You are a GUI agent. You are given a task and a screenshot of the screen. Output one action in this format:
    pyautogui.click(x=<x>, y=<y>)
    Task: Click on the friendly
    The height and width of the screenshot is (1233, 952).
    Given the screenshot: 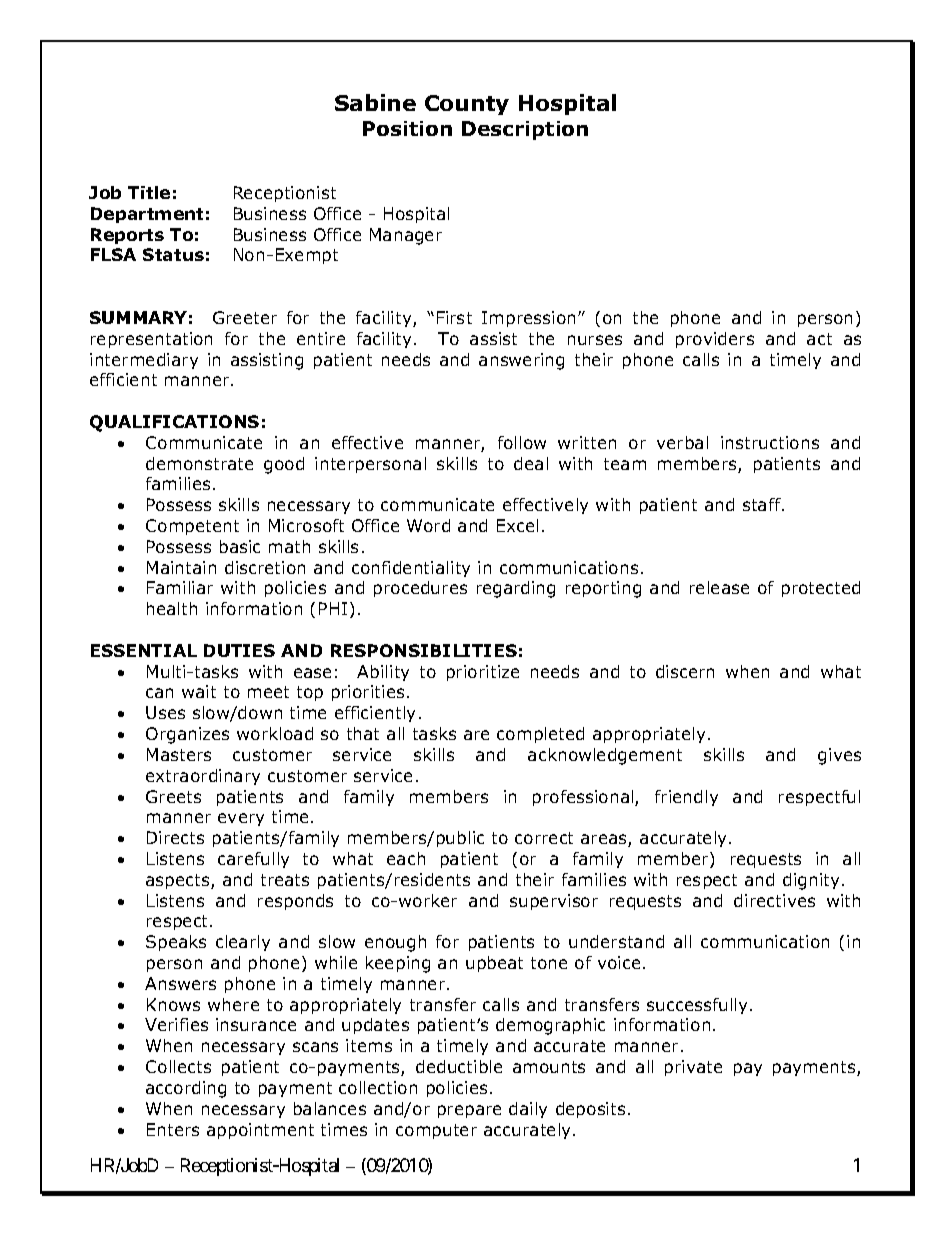 What is the action you would take?
    pyautogui.click(x=686, y=798)
